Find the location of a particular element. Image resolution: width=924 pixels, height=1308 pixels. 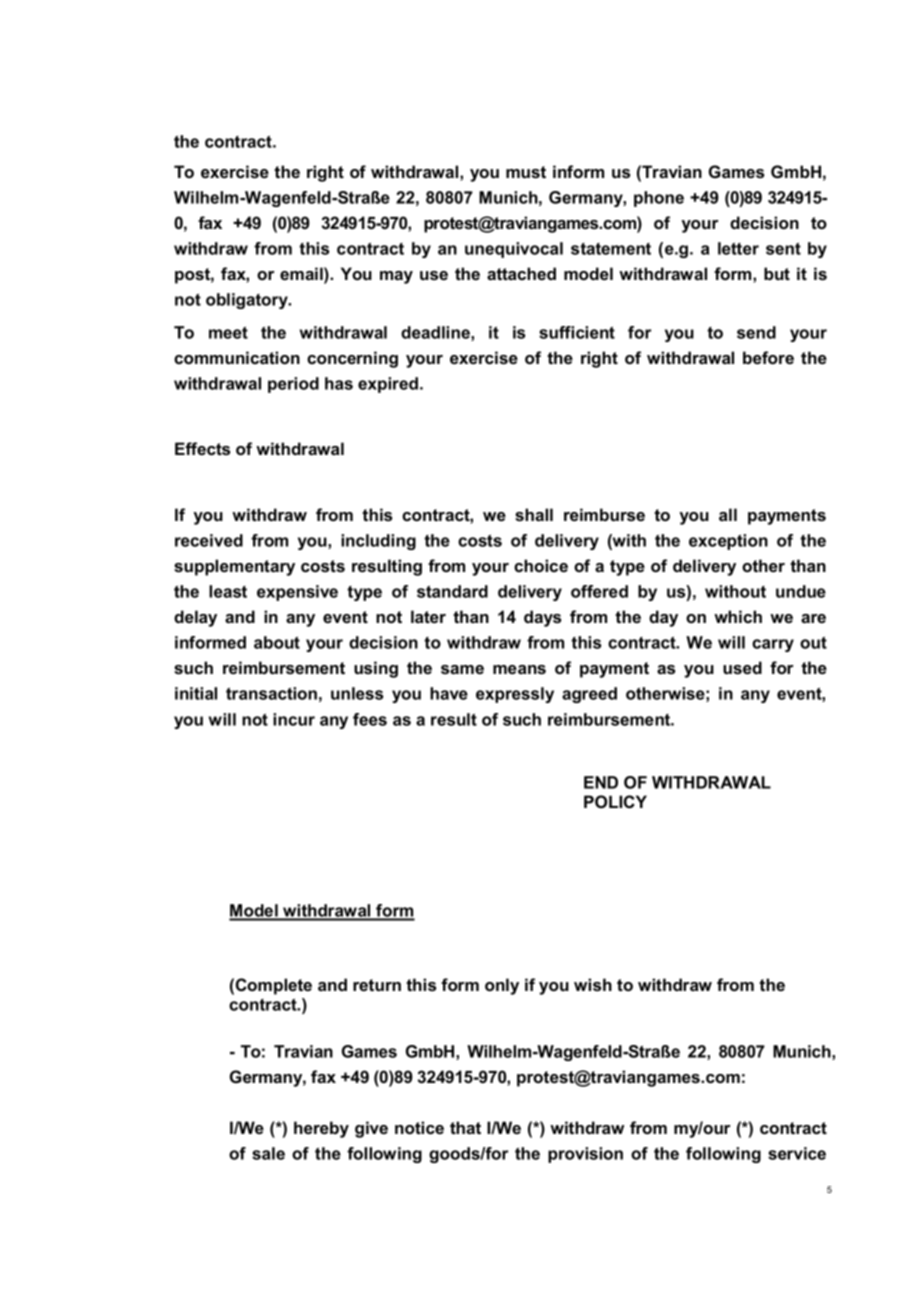

means is located at coordinates (519, 669).
